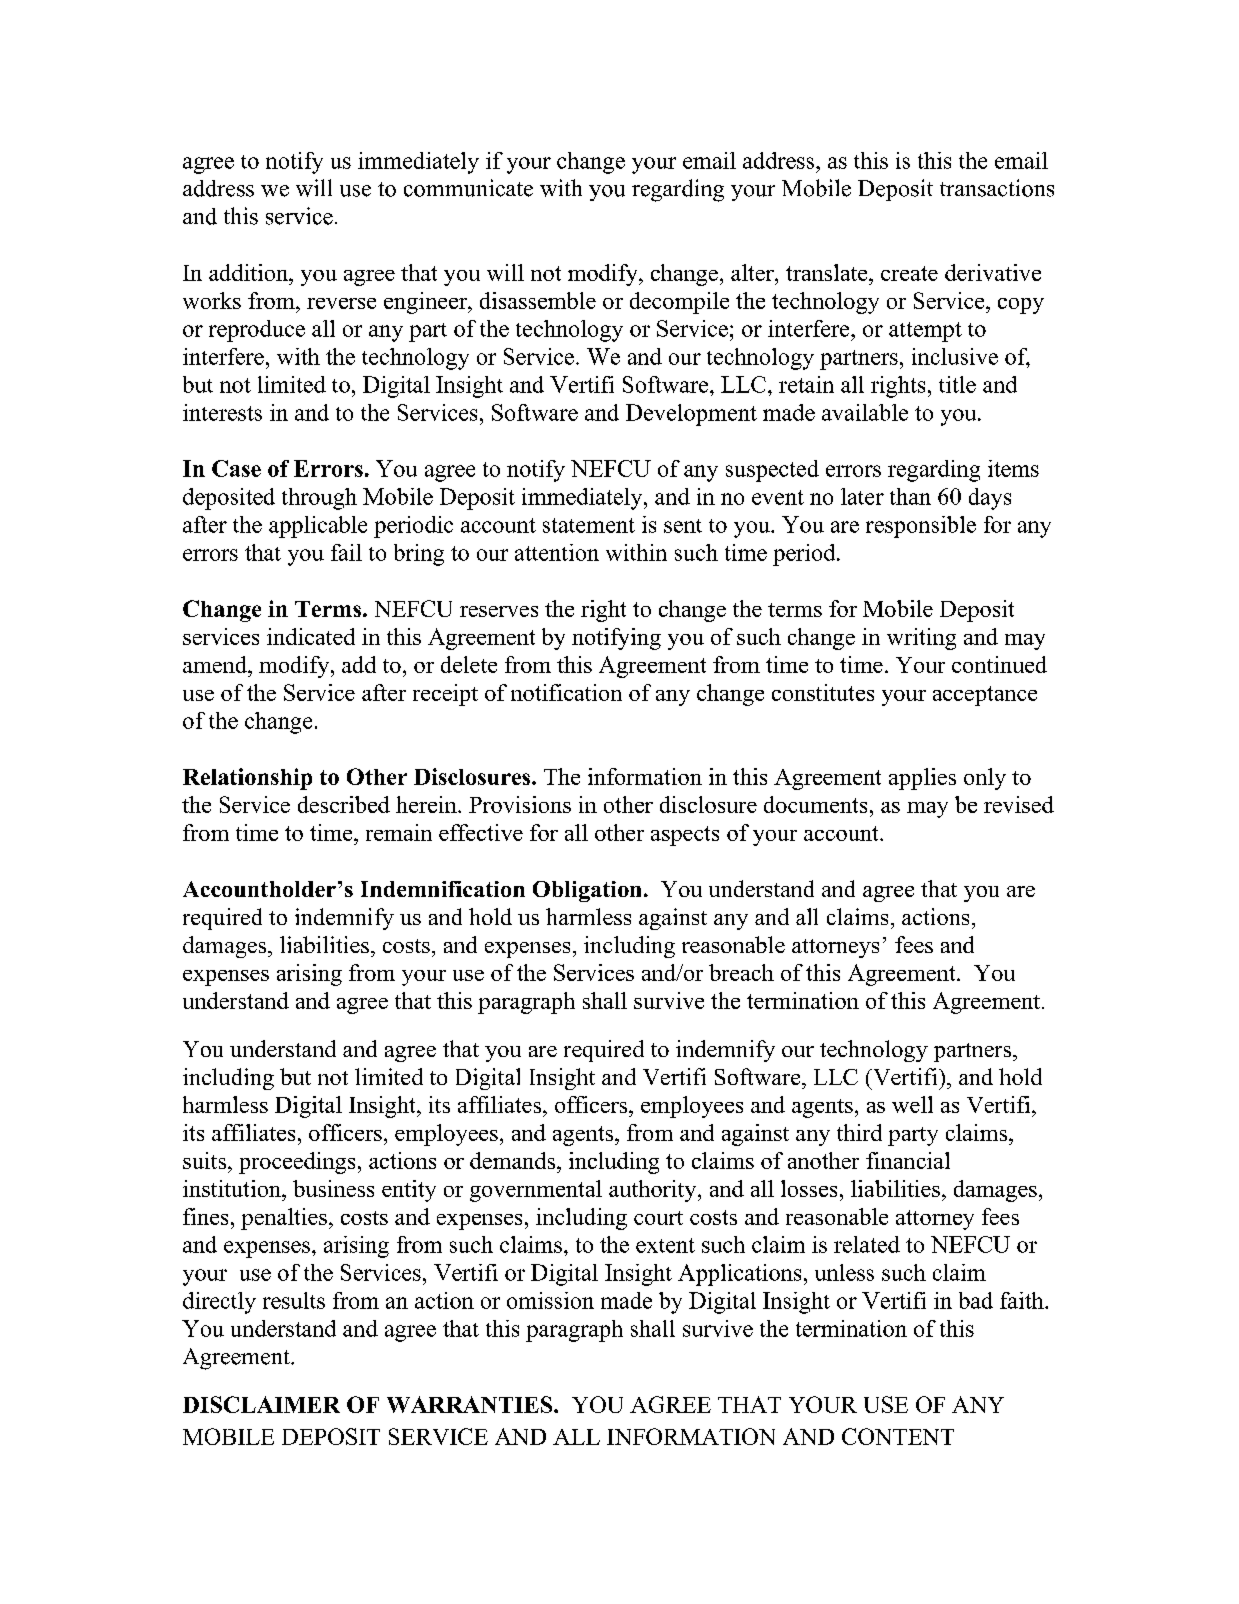 The height and width of the screenshot is (1604, 1239). I want to click on addition, so click(250, 272).
